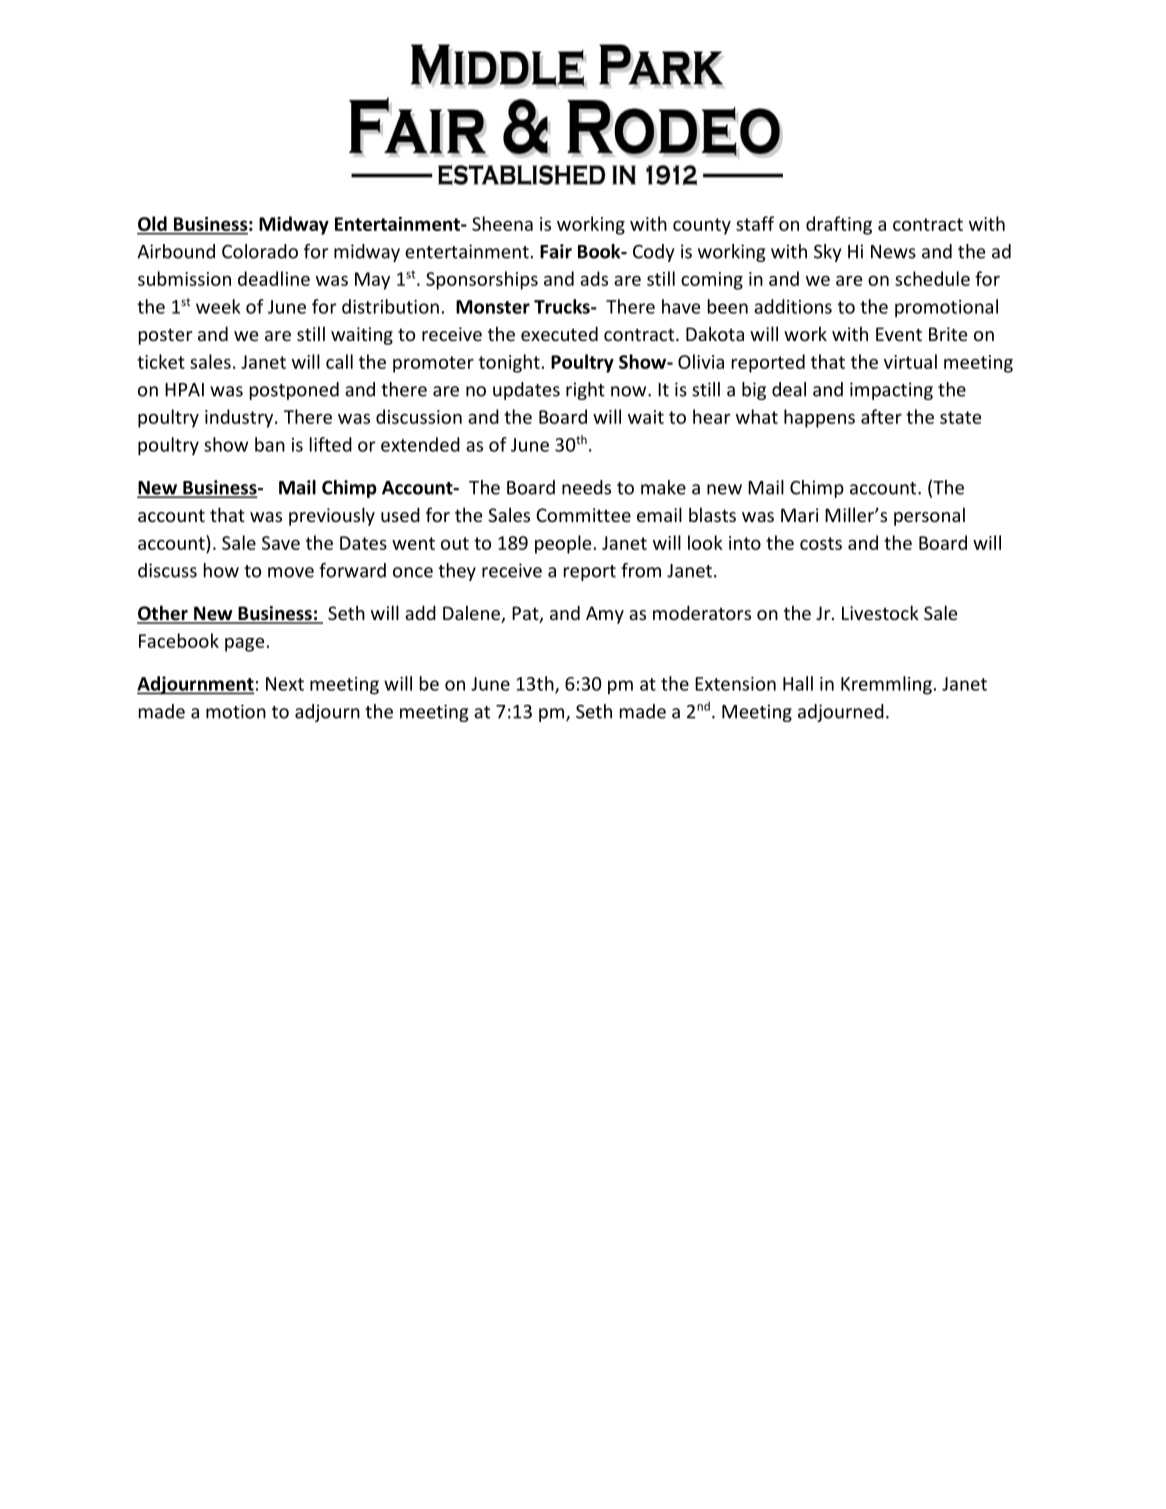  Describe the element at coordinates (819, 418) in the page. I see `happens` at that location.
